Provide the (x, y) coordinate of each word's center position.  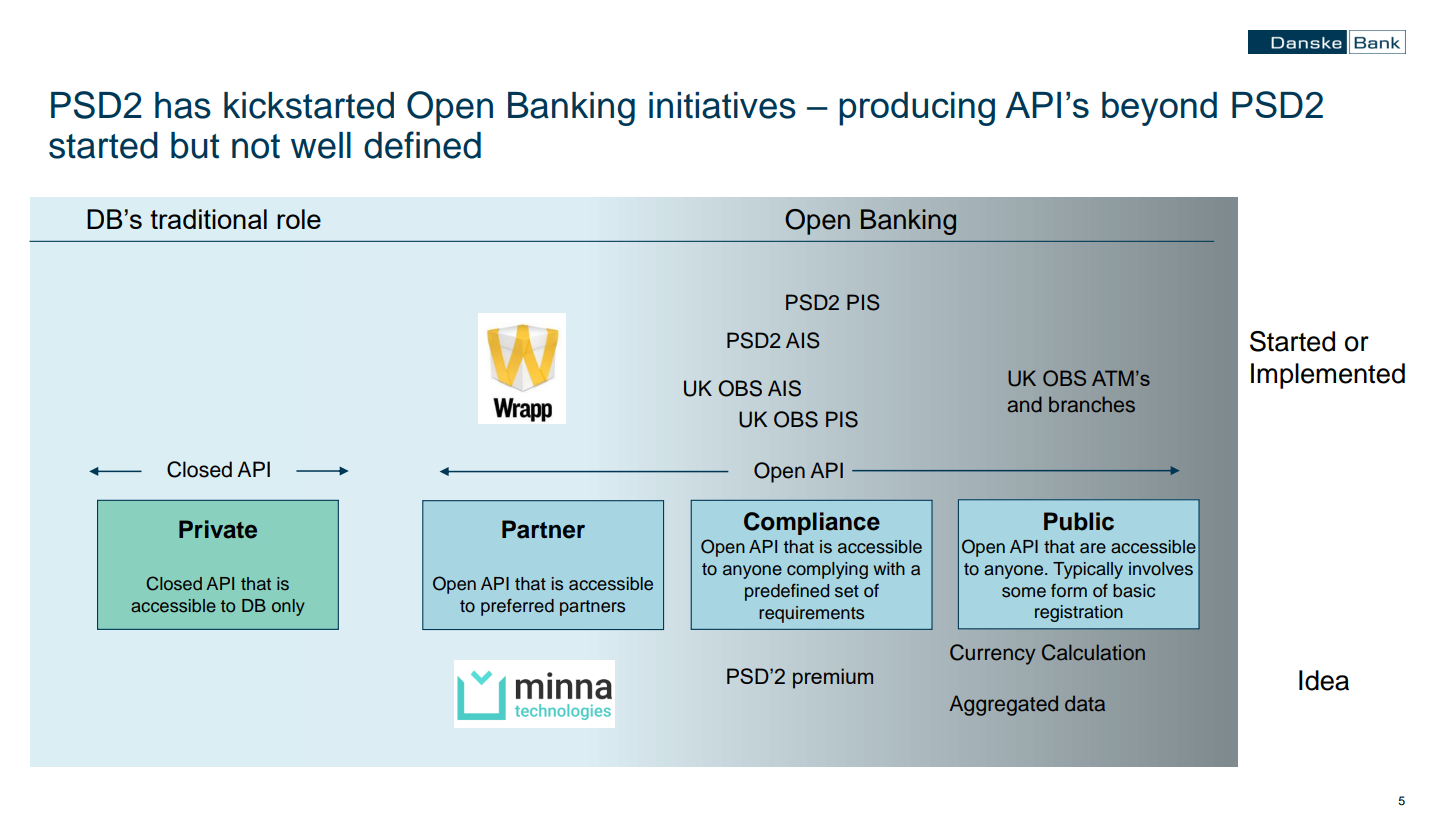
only (288, 607)
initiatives (722, 105)
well (321, 145)
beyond (1159, 109)
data (1085, 704)
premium (833, 678)
